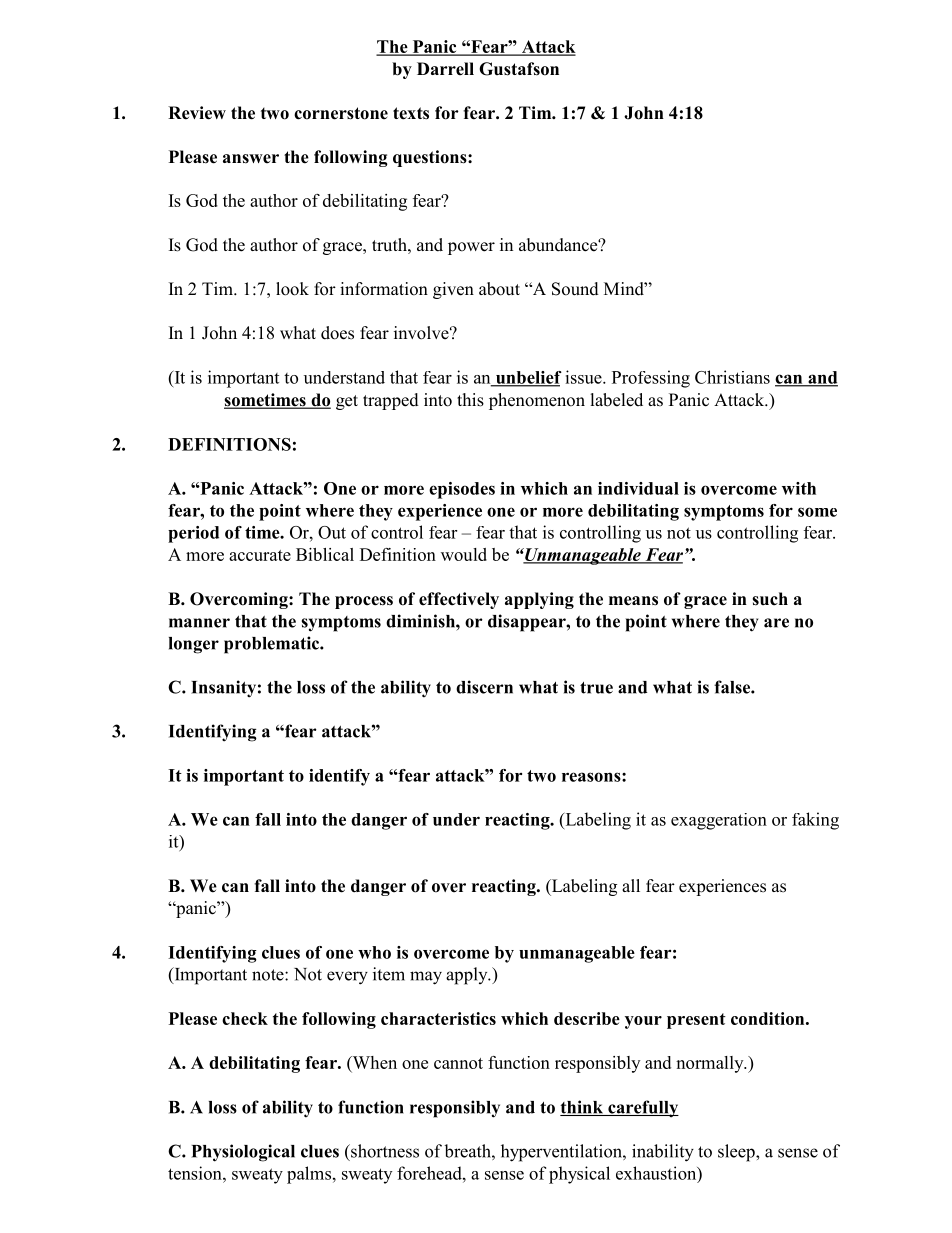 The height and width of the screenshot is (1233, 952). What do you see at coordinates (737, 1153) in the screenshot?
I see `sleep` at bounding box center [737, 1153].
